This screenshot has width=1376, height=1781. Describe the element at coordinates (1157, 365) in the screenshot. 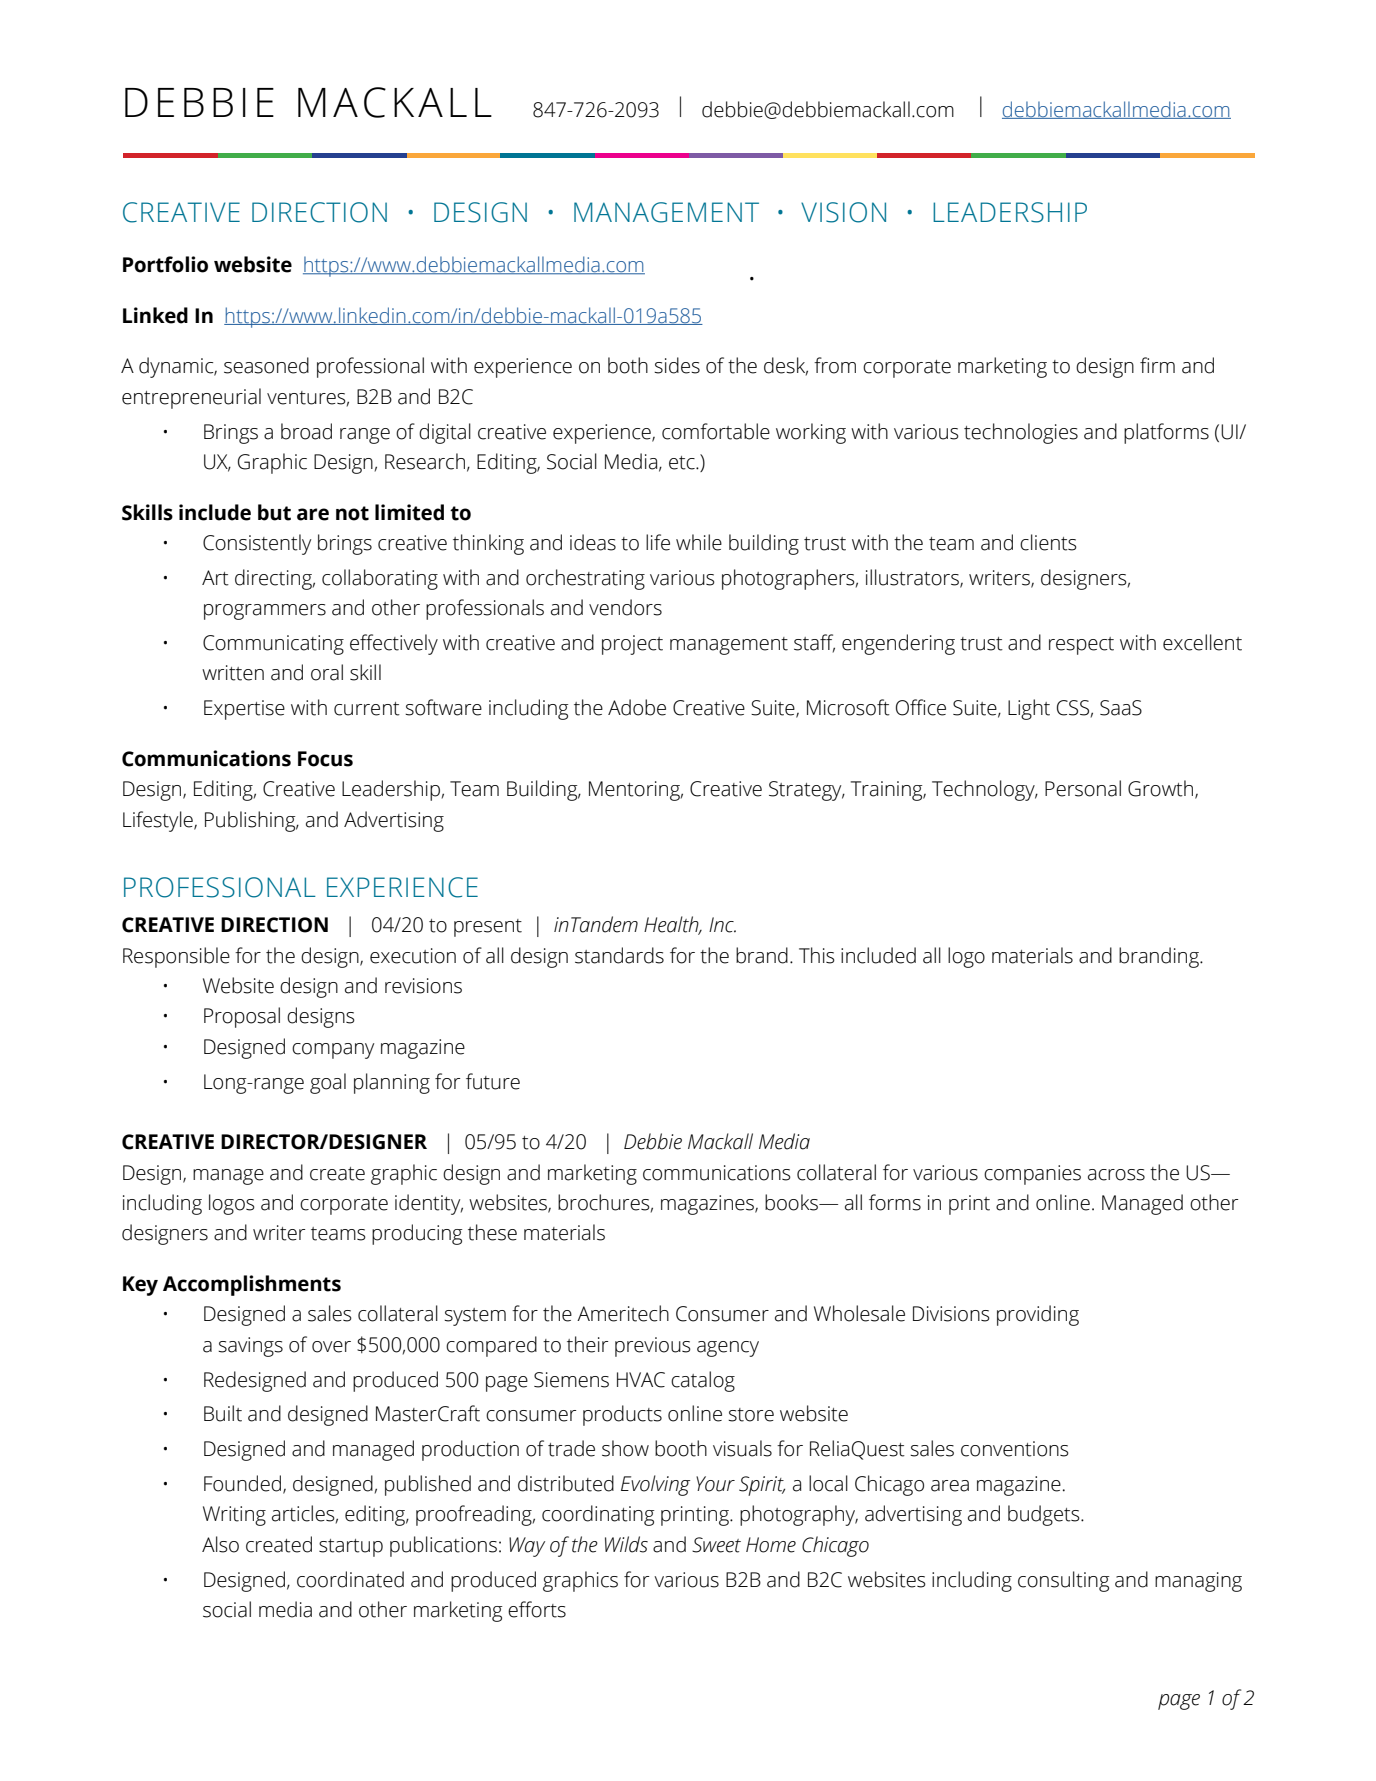

I see `firm` at that location.
